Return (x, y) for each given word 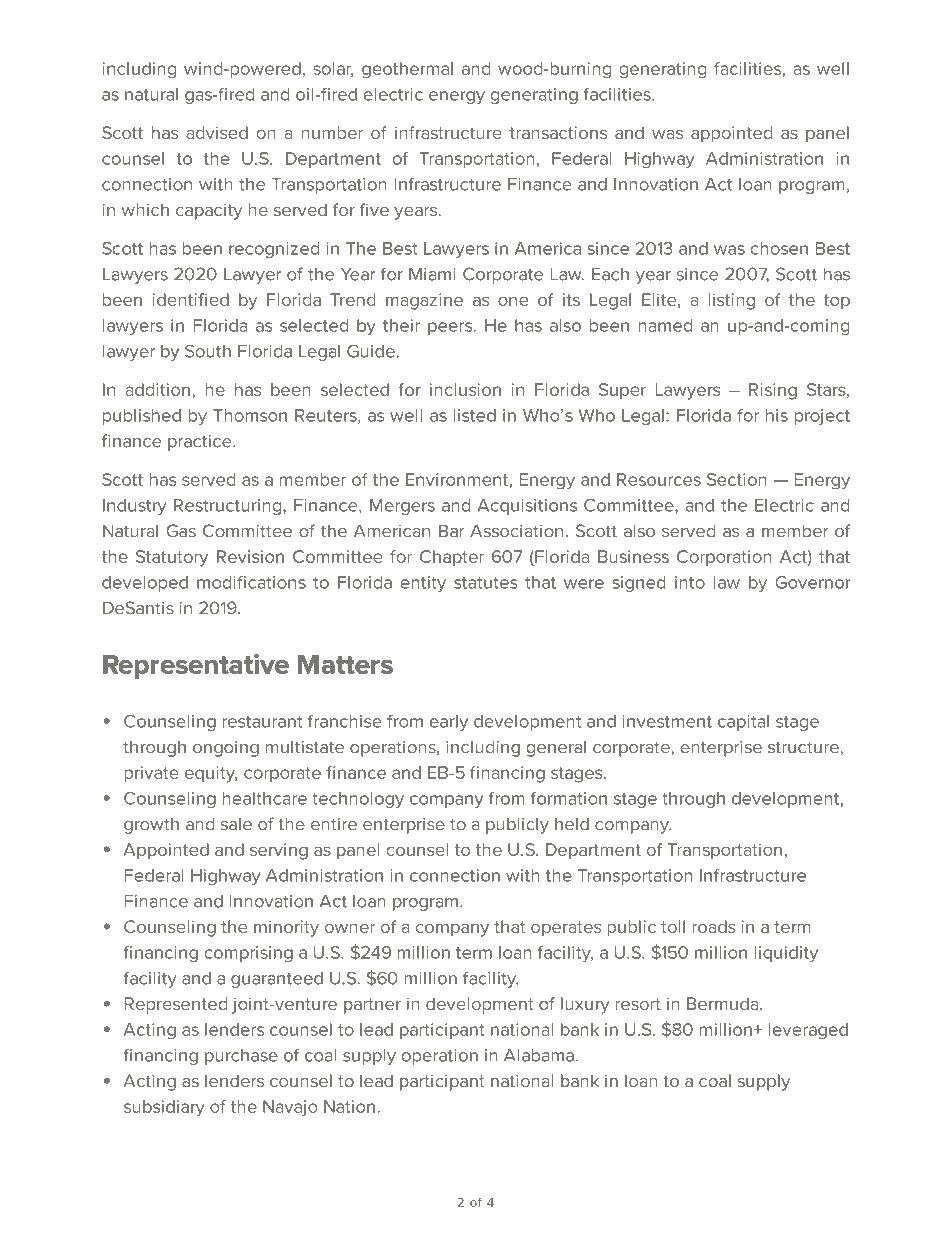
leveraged (808, 1031)
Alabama (539, 1055)
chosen (779, 248)
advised (217, 132)
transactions (558, 132)
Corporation (724, 558)
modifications (251, 582)
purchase (241, 1057)
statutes (486, 583)
